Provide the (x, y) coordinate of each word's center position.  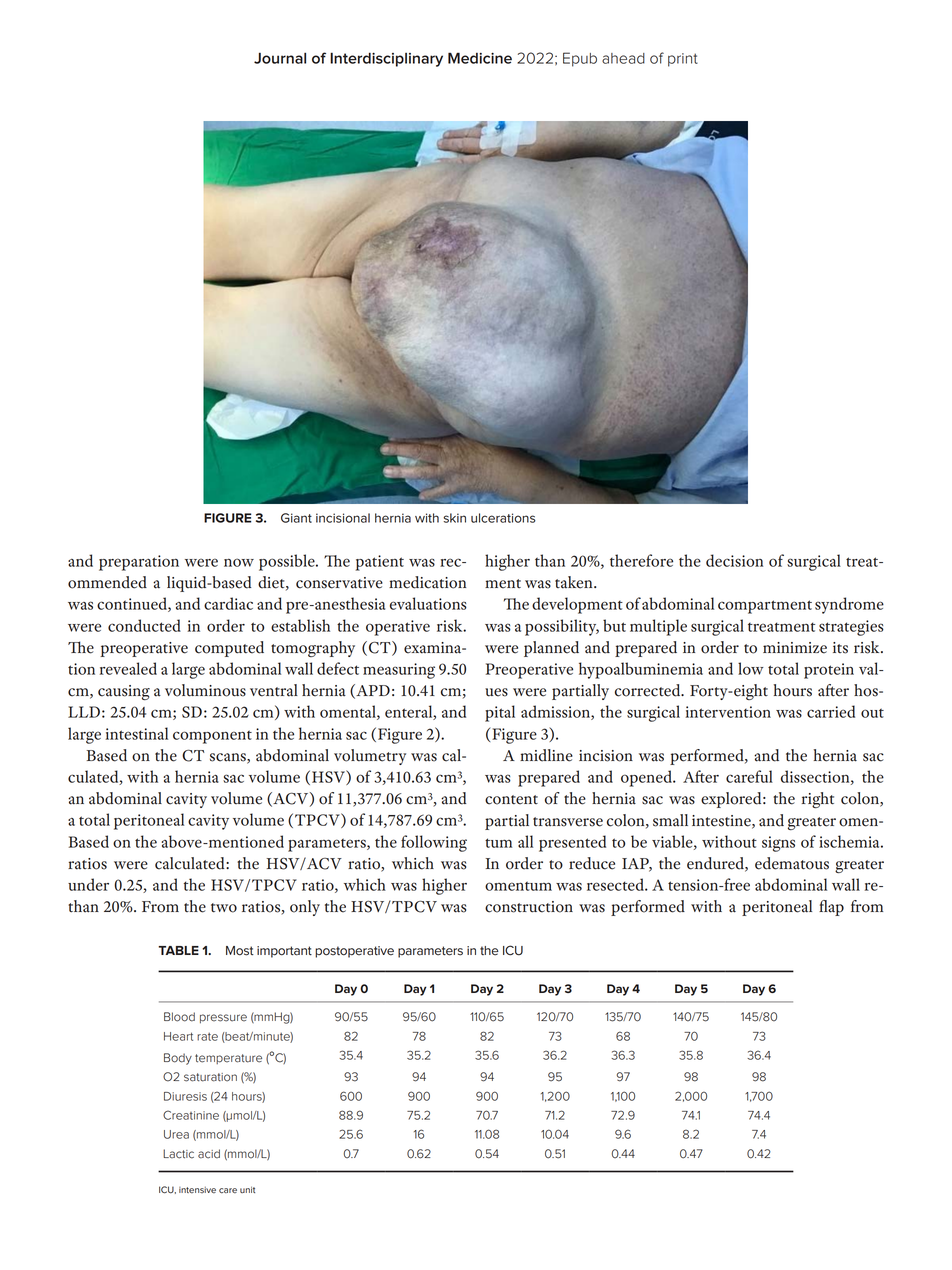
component (212, 737)
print (683, 60)
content (511, 800)
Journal (280, 58)
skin (454, 518)
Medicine (480, 58)
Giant (296, 518)
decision (734, 560)
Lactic (178, 1154)
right (818, 800)
